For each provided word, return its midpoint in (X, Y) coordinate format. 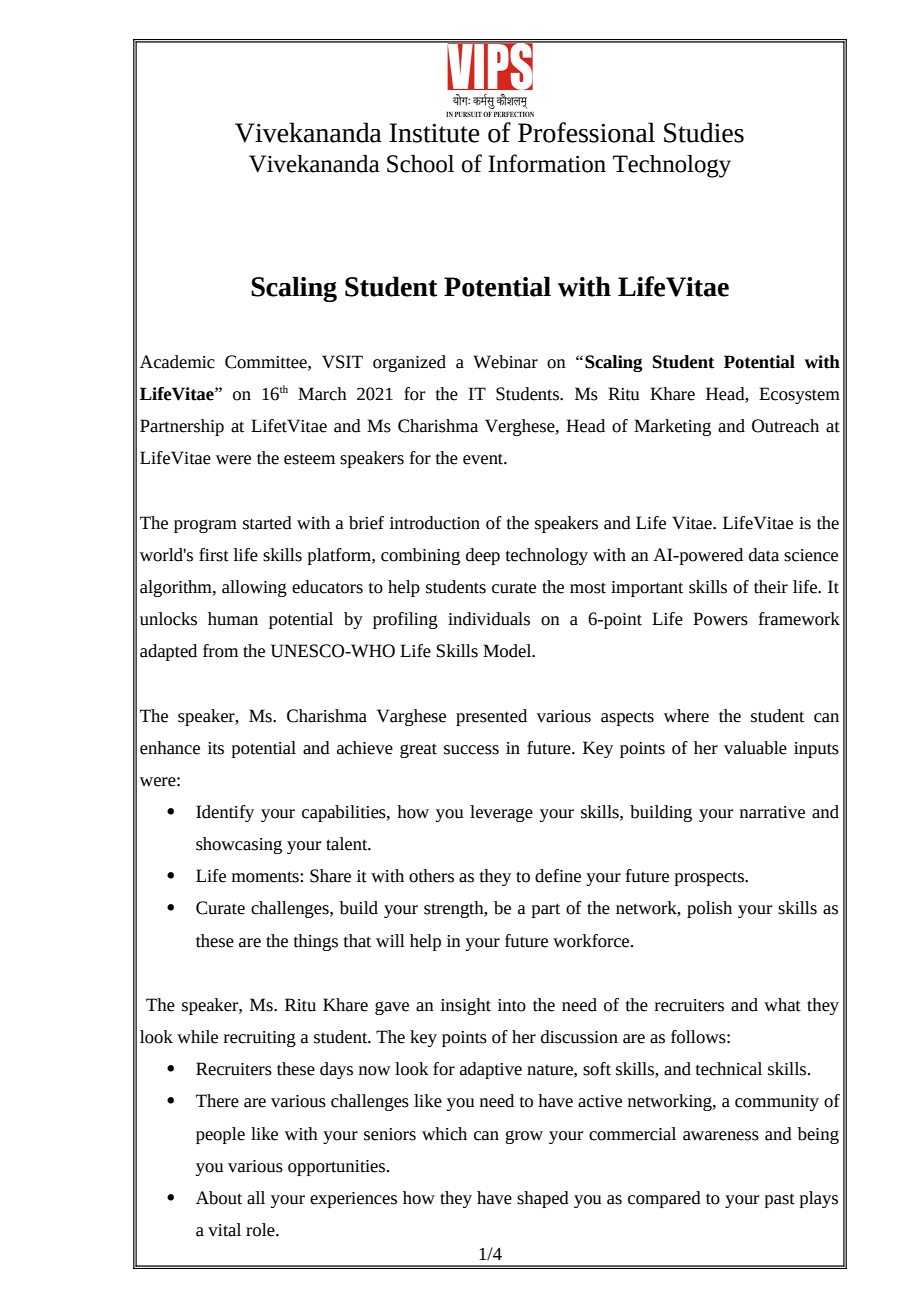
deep (483, 556)
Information (547, 163)
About (219, 1198)
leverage (501, 813)
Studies (704, 132)
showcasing (239, 845)
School (420, 164)
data (764, 555)
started (267, 523)
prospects (710, 878)
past (780, 1200)
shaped (543, 1199)
